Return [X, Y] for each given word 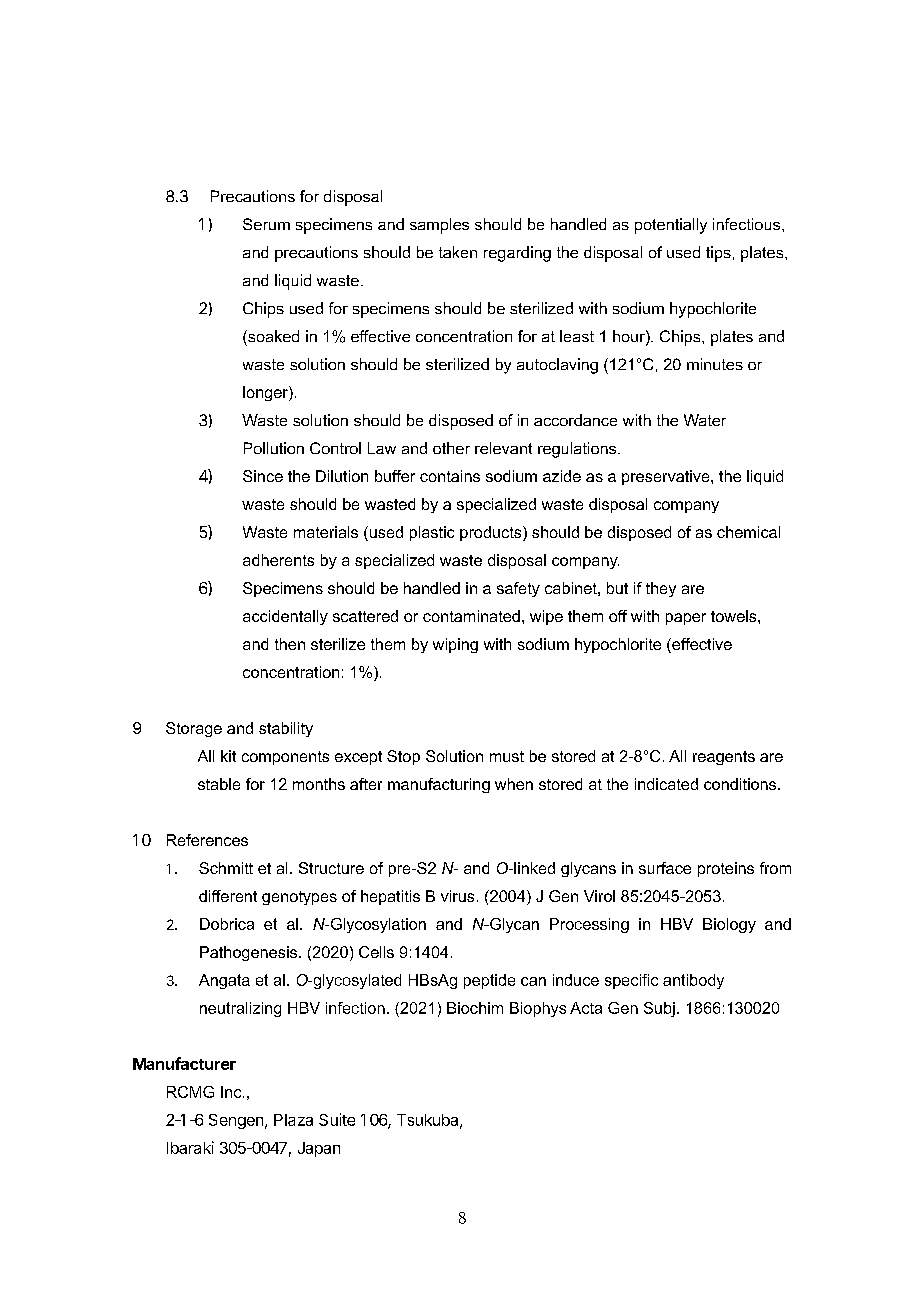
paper [686, 619]
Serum [266, 224]
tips [718, 254]
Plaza [293, 1120]
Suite [337, 1119]
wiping [455, 645]
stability [286, 729]
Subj [659, 1009]
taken [458, 252]
